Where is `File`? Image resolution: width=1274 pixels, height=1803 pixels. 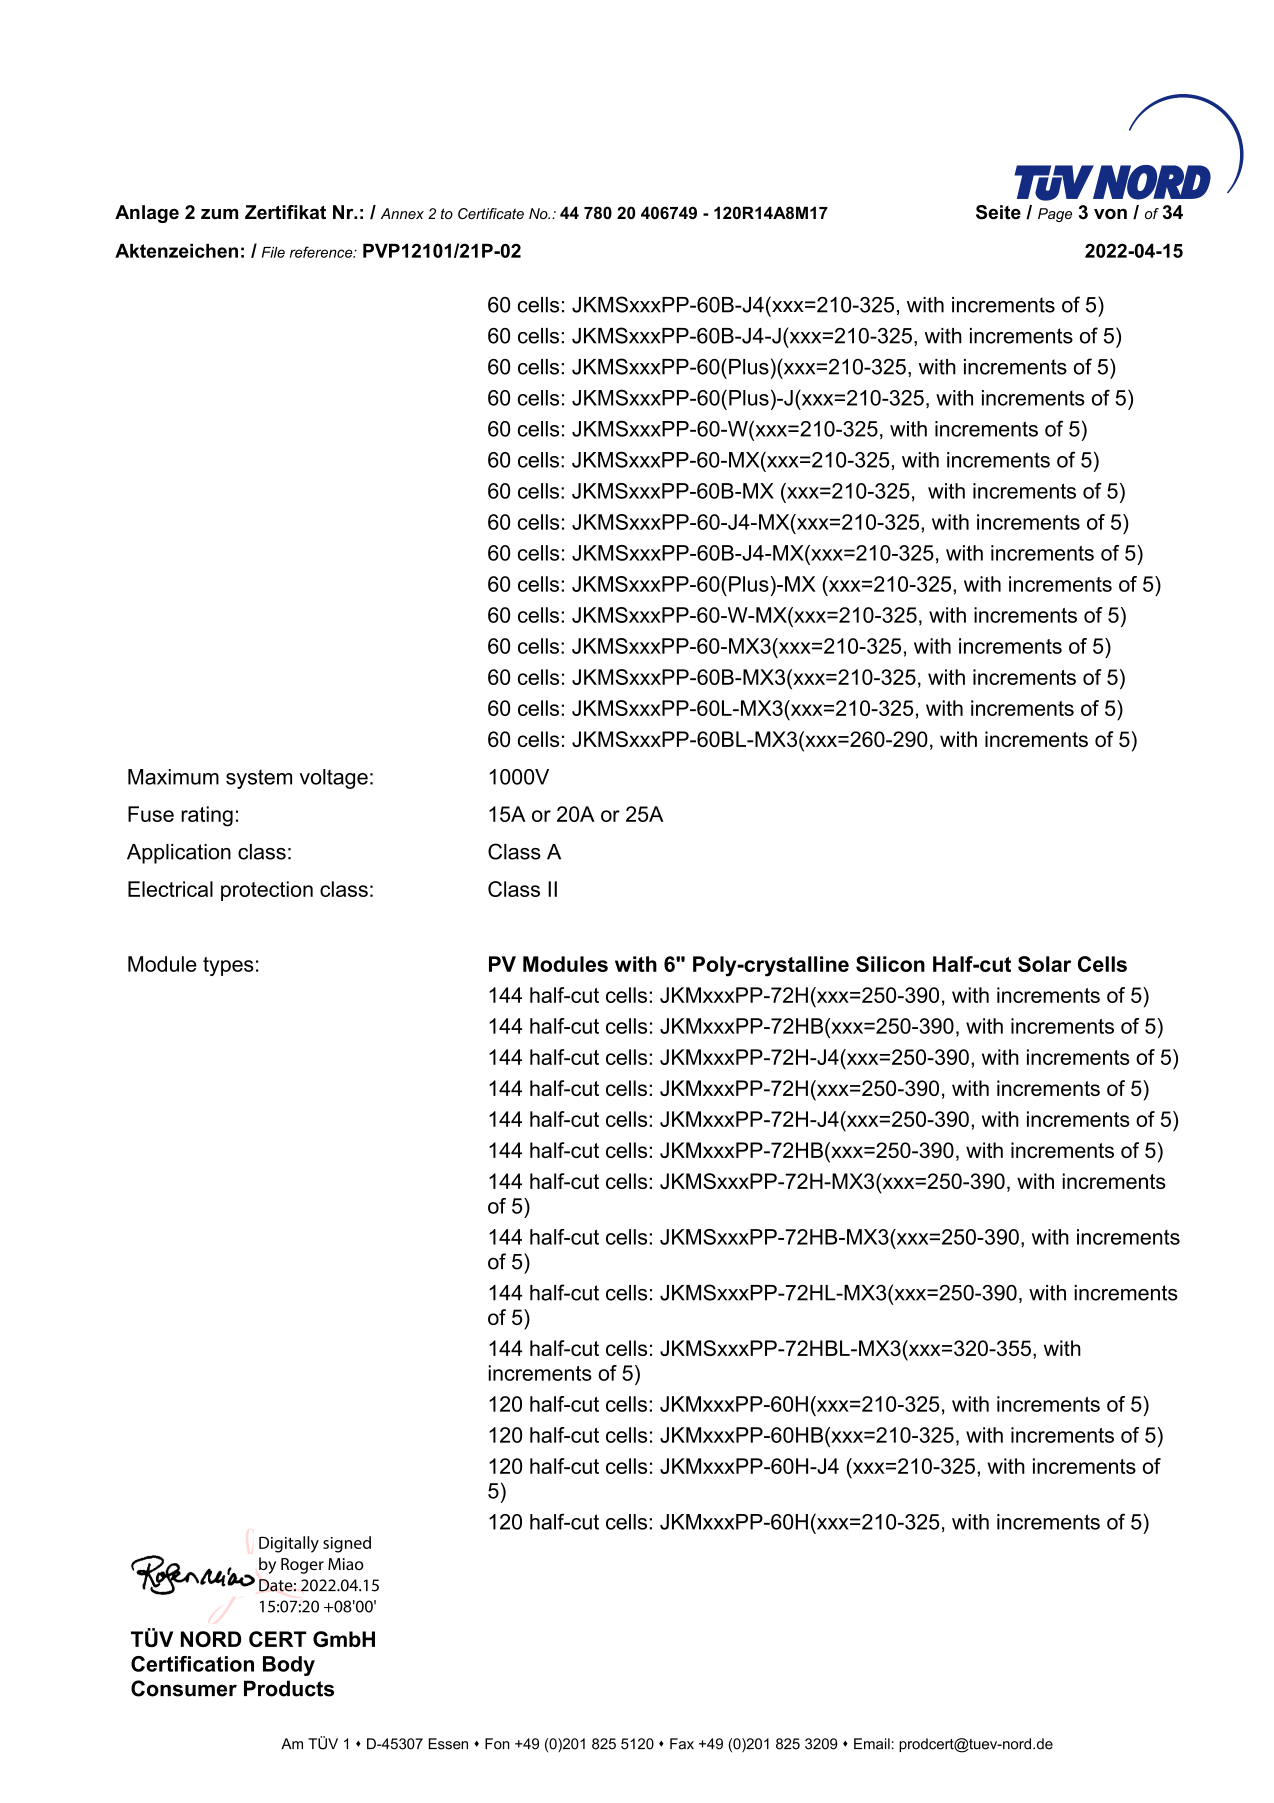
File is located at coordinates (273, 252).
